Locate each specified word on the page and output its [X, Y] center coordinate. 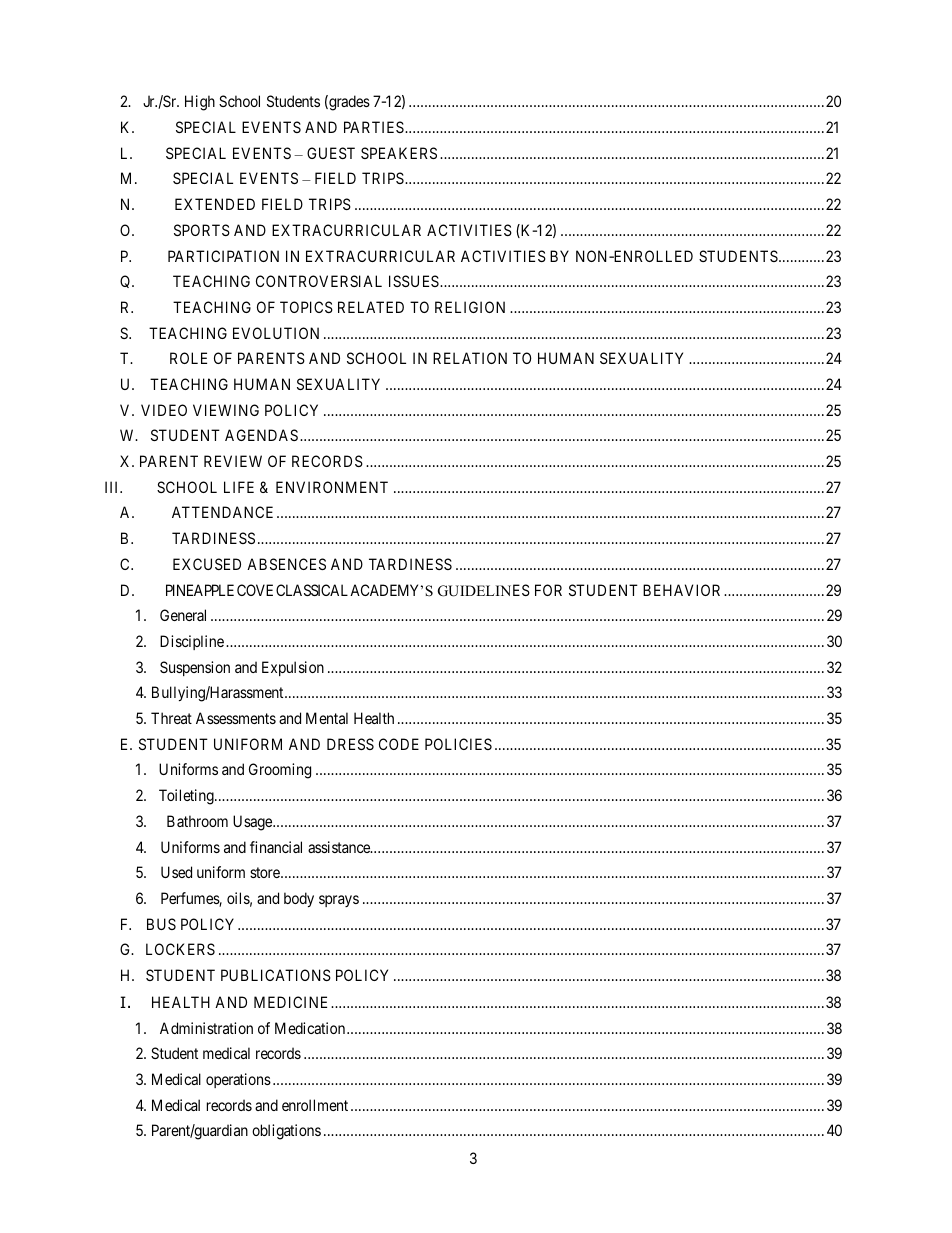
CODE [399, 744]
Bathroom [197, 821]
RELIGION [470, 307]
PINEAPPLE [200, 590]
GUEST [331, 153]
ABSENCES [286, 564]
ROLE [188, 358]
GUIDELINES [484, 590]
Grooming [280, 771]
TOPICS [306, 307]
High [200, 103]
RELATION [470, 358]
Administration [206, 1028]
